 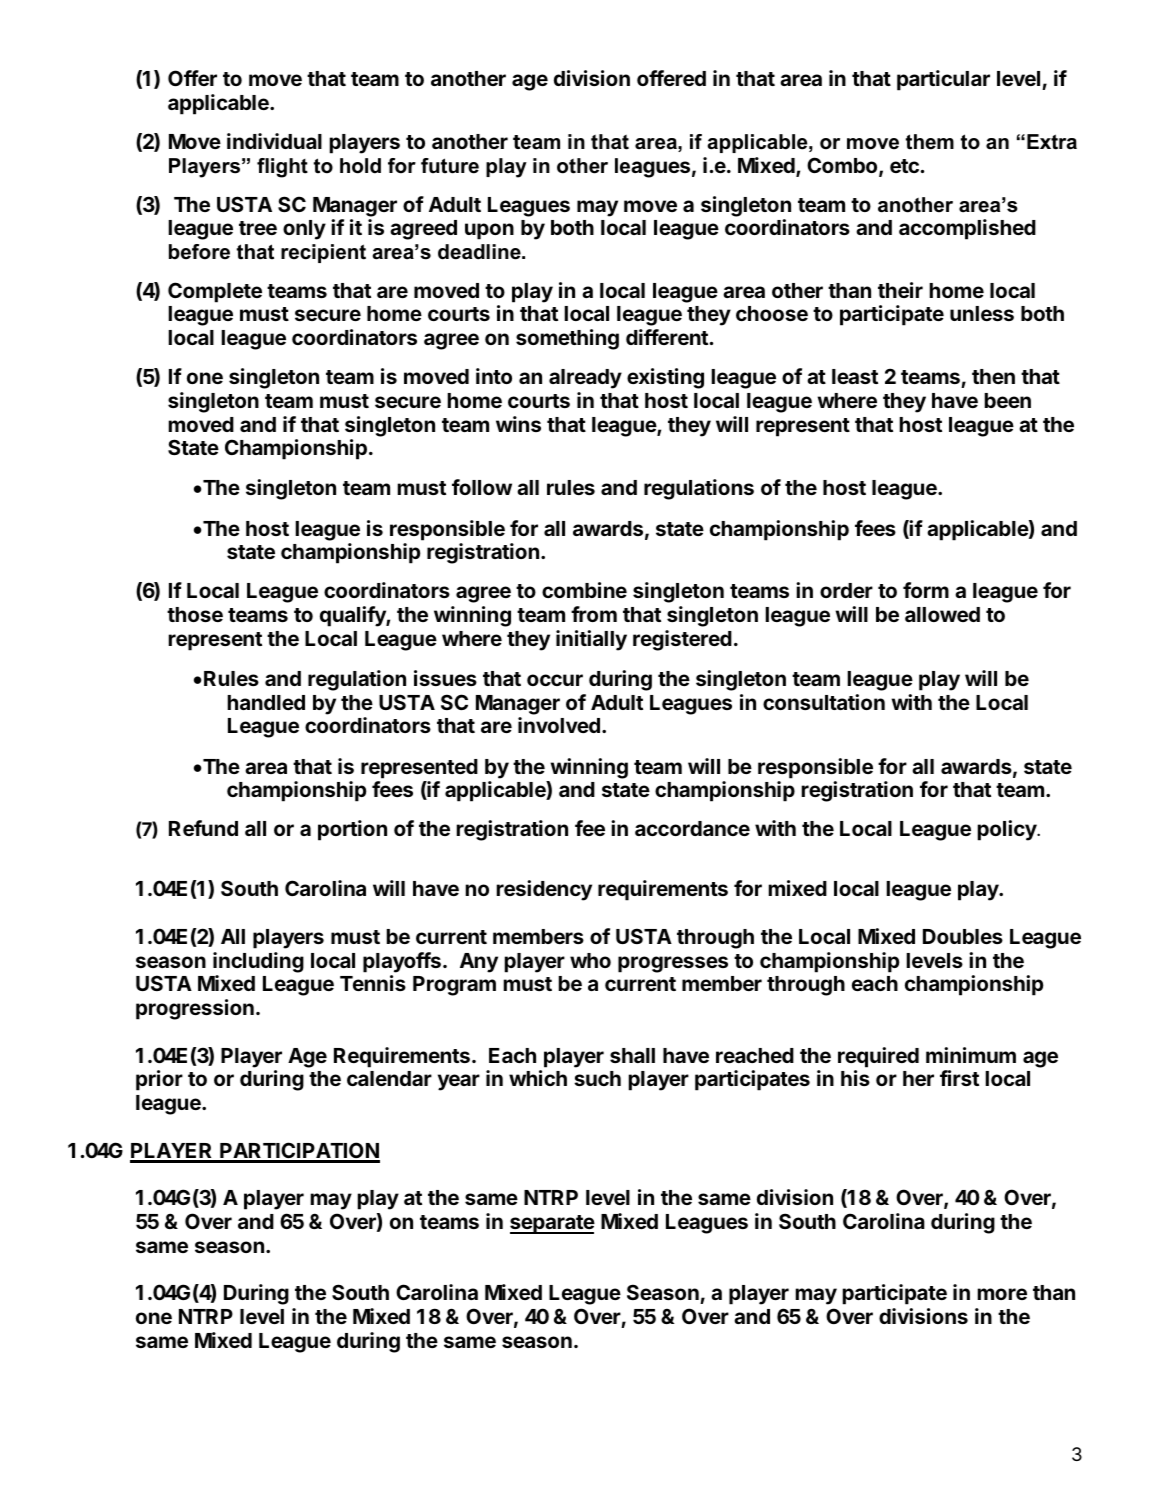 What do you see at coordinates (552, 1224) in the screenshot?
I see `separate` at bounding box center [552, 1224].
